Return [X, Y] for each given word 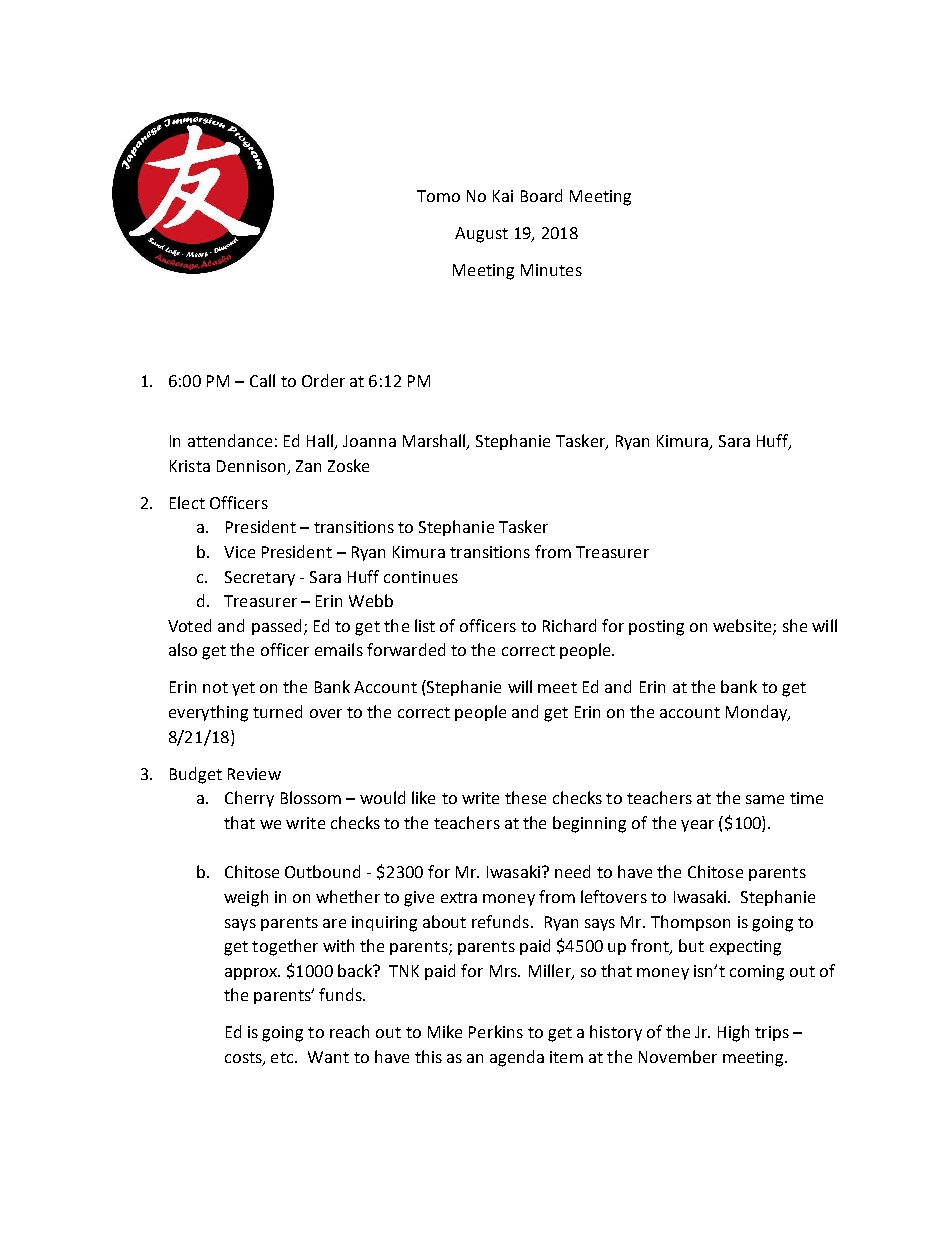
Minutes [551, 270]
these [525, 797]
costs [244, 1059]
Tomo [438, 196]
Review [254, 774]
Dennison [251, 466]
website [743, 626]
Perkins [496, 1031]
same [765, 799]
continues [421, 577]
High [733, 1033]
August [481, 235]
